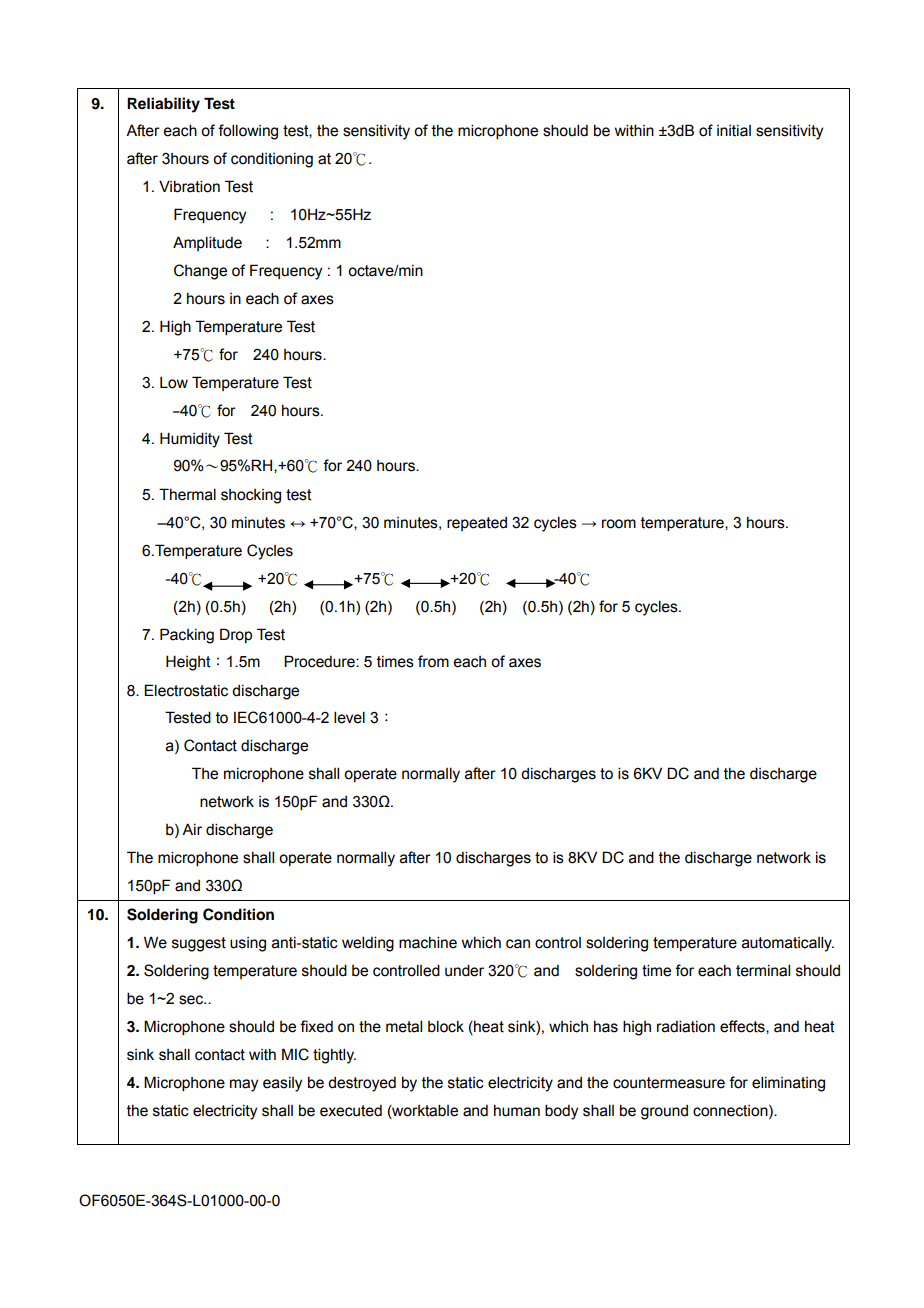  What do you see at coordinates (433, 661) in the screenshot?
I see `from` at bounding box center [433, 661].
